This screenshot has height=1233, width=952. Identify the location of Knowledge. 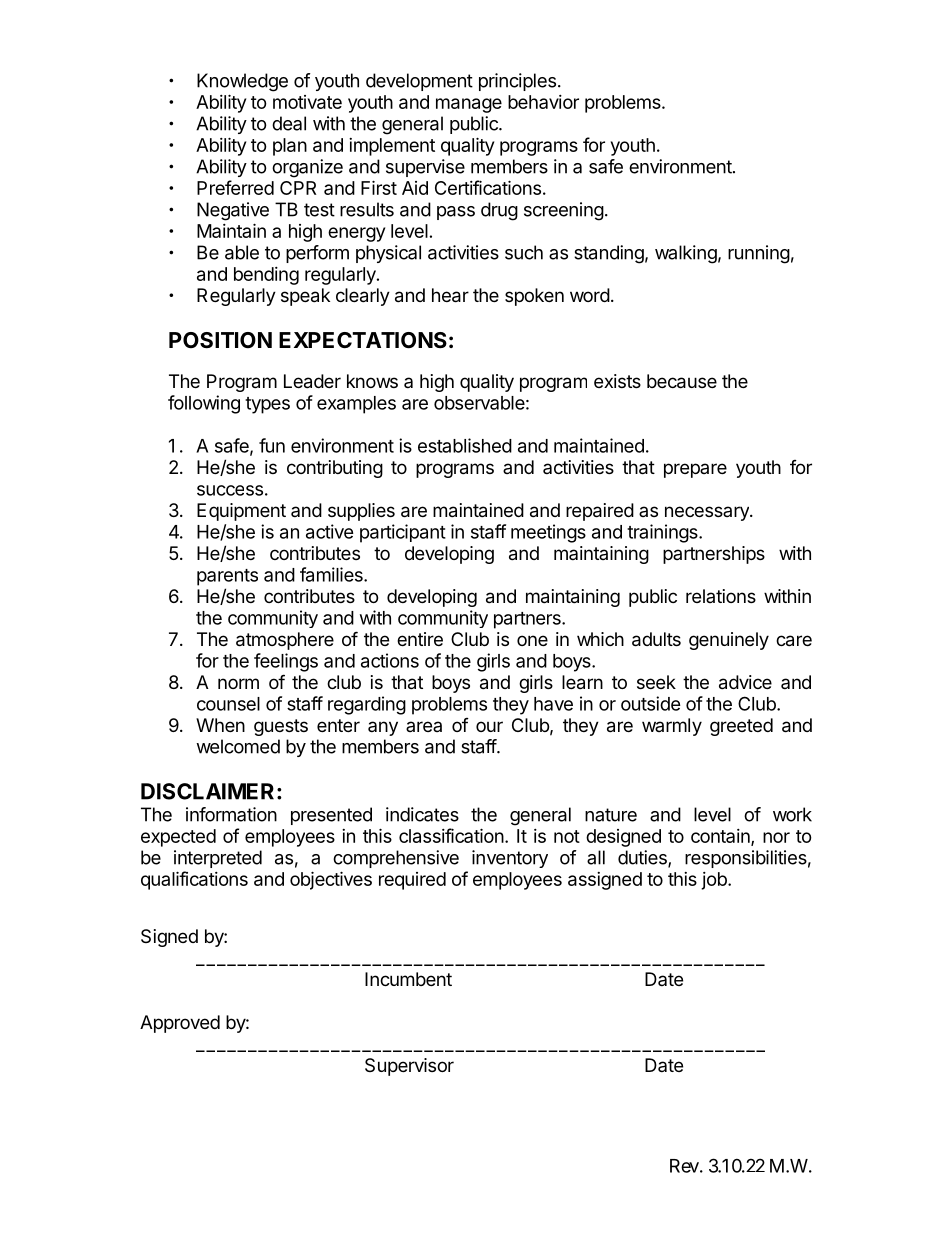
(242, 82).
